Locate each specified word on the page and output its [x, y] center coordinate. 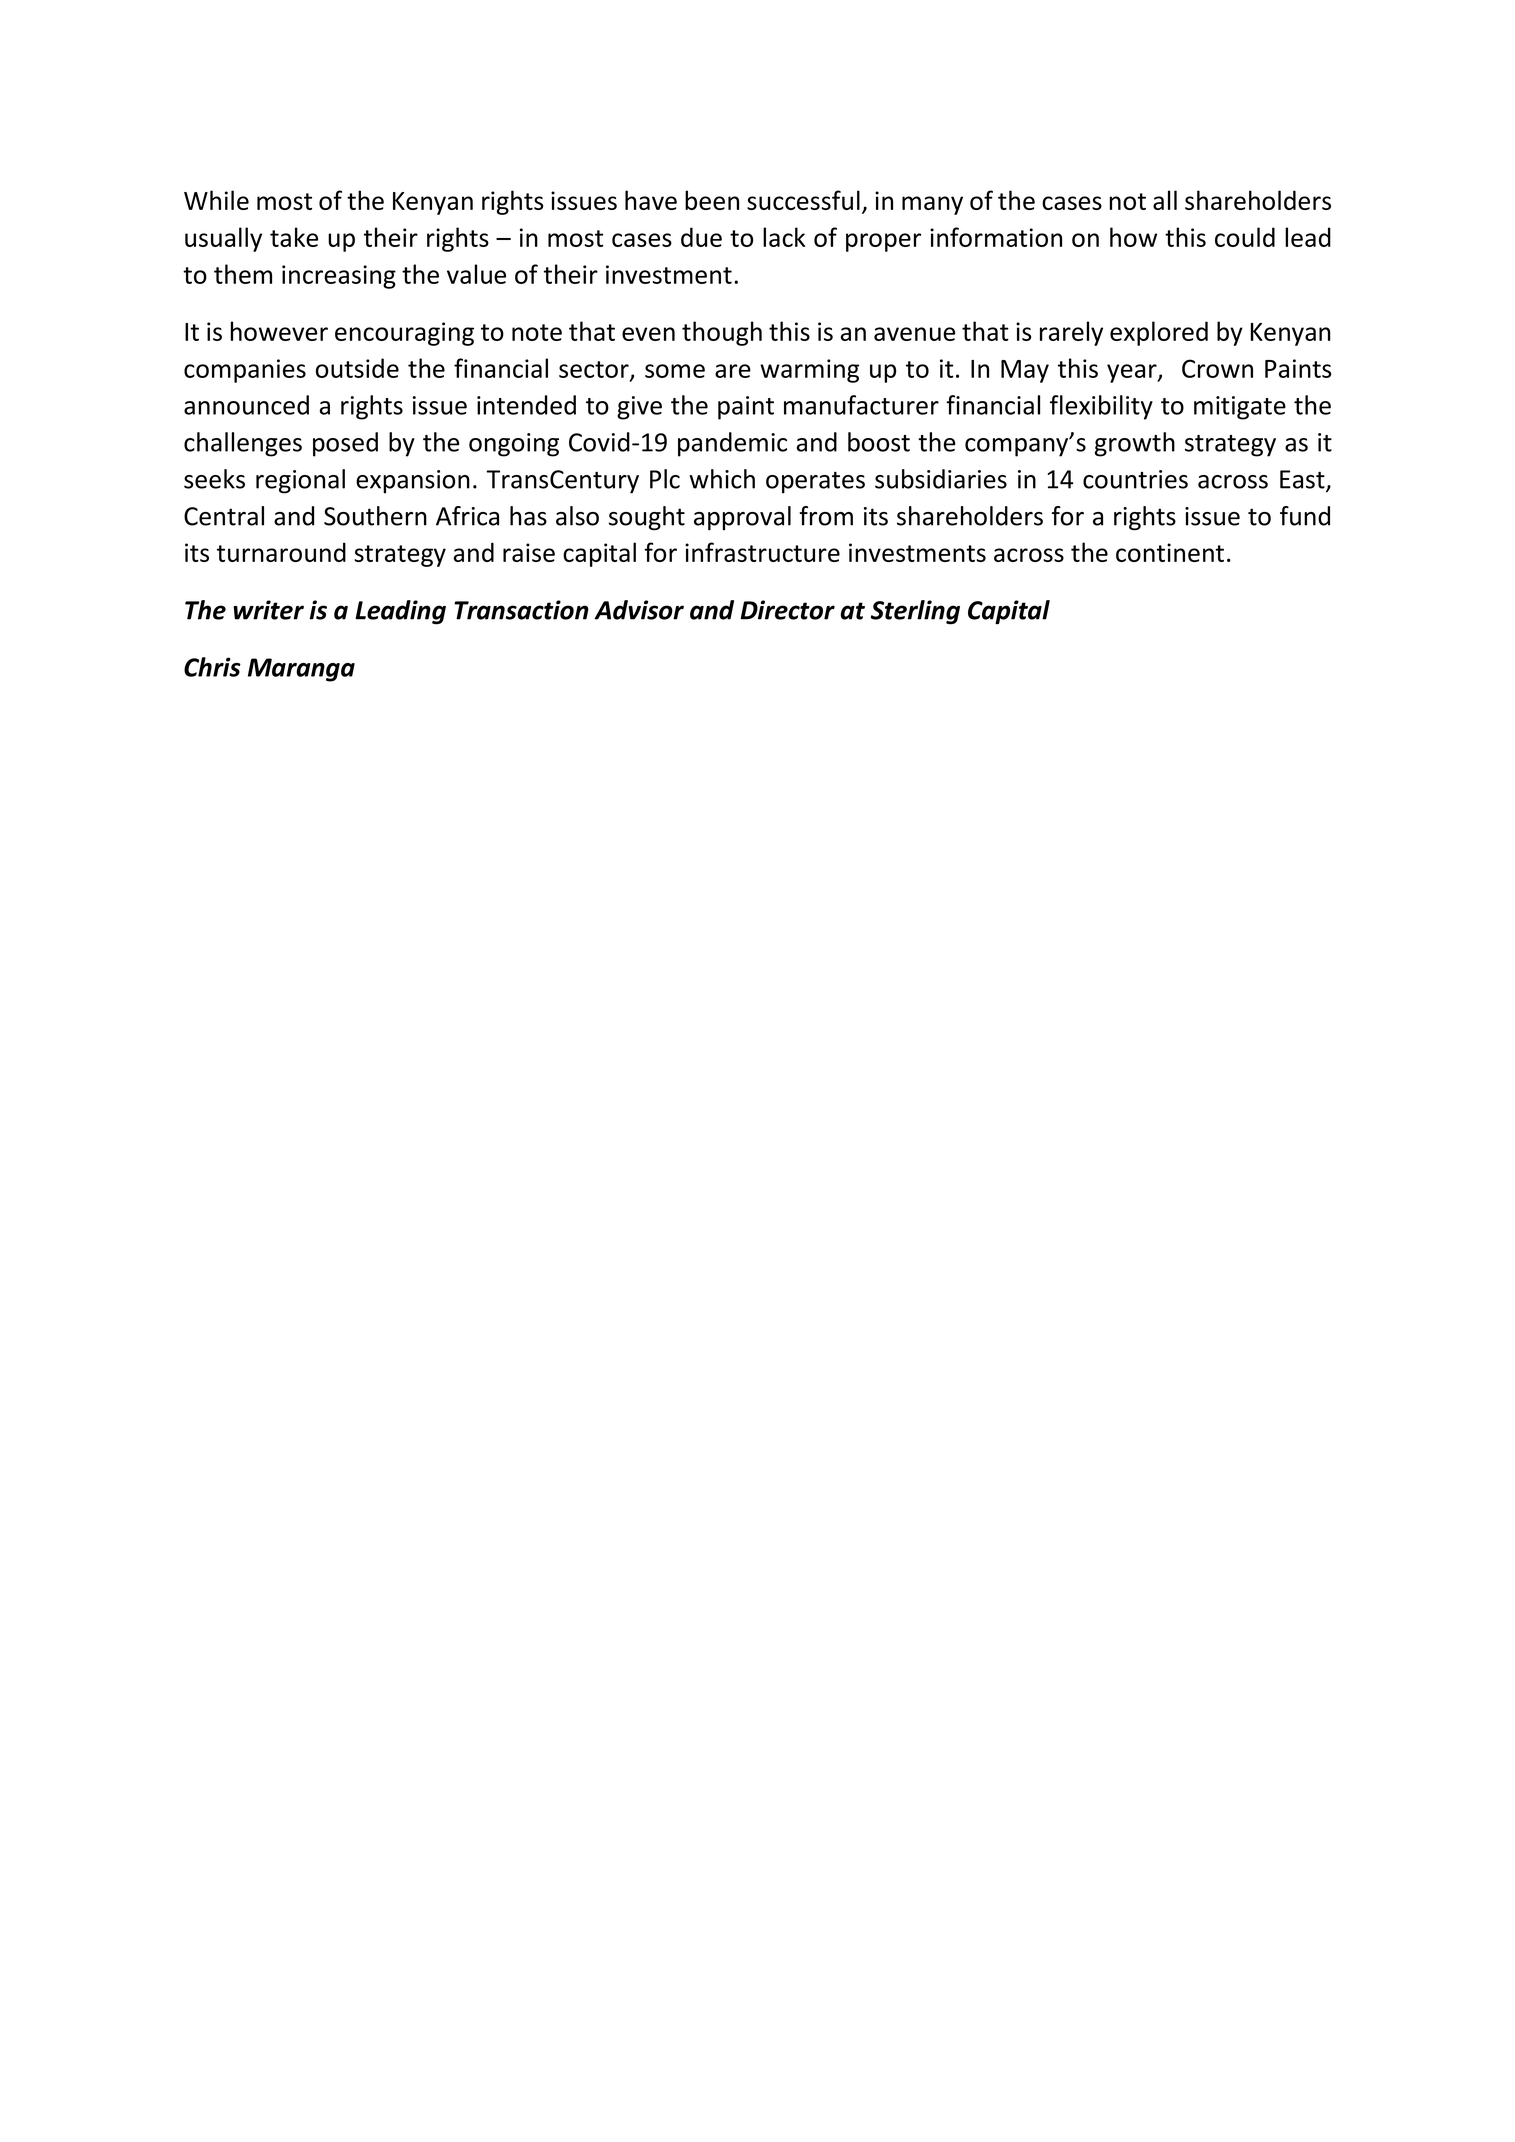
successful [803, 200]
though [722, 333]
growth [1135, 444]
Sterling [915, 612]
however [279, 331]
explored [1159, 333]
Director [788, 610]
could [1245, 237]
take [294, 237]
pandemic [732, 444]
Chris [212, 667]
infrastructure [762, 552]
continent [1170, 552]
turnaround [281, 552]
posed [345, 444]
